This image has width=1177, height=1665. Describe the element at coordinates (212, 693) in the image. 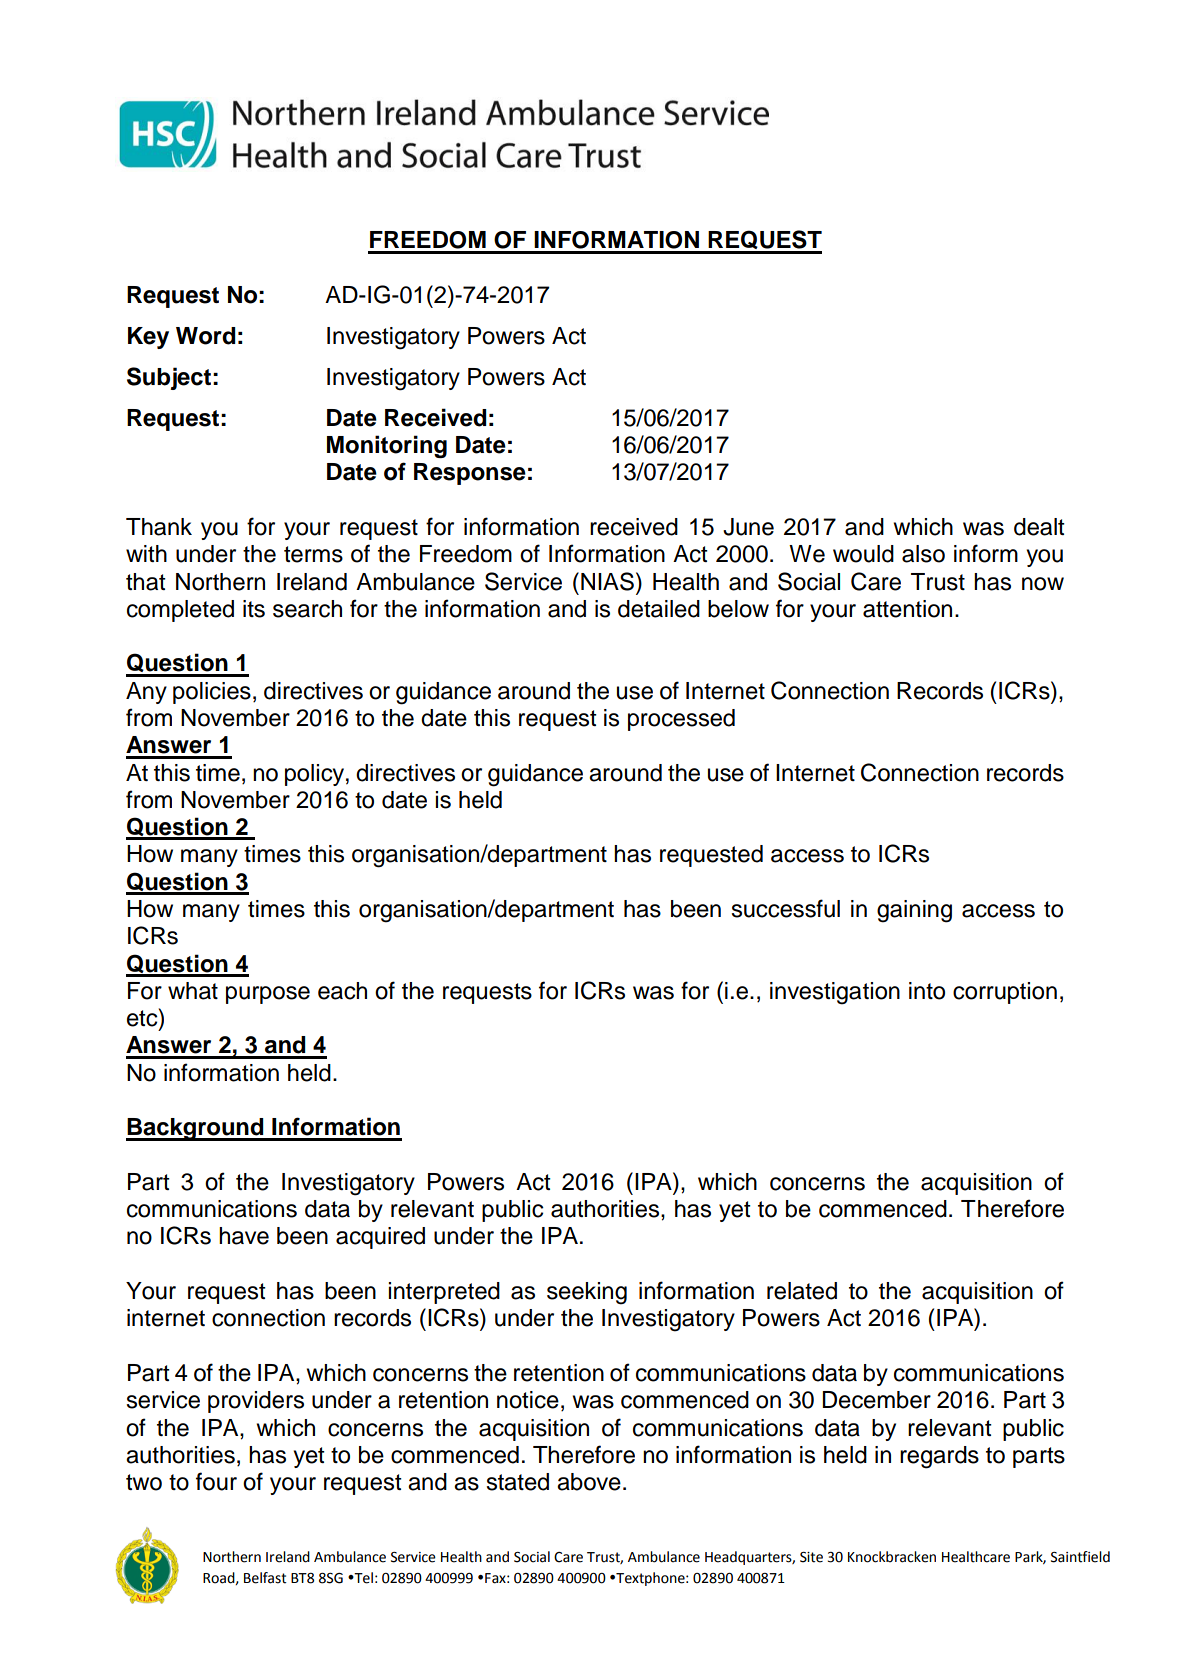

I see `policies` at that location.
